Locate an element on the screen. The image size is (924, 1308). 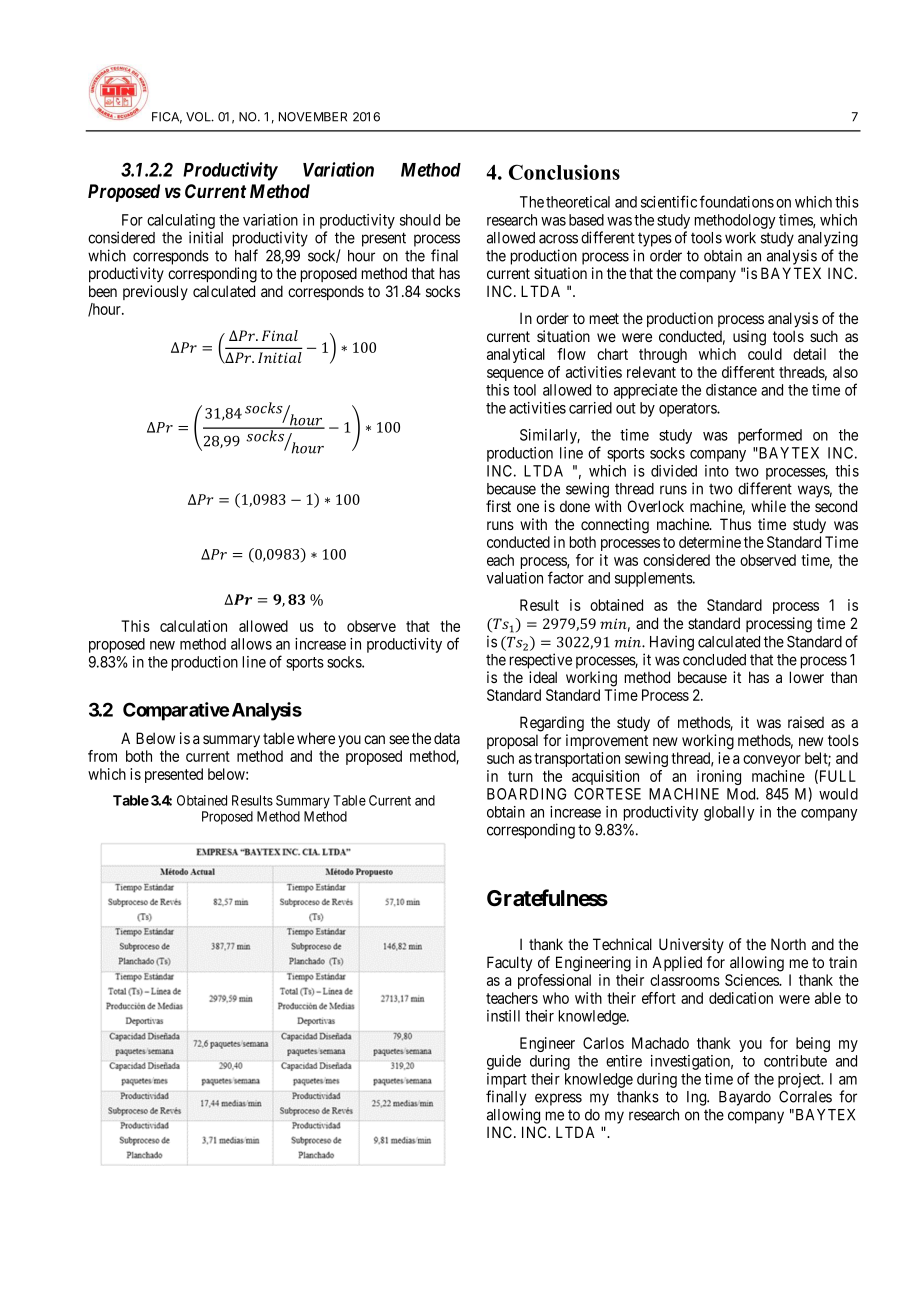
FICA is located at coordinates (167, 118).
